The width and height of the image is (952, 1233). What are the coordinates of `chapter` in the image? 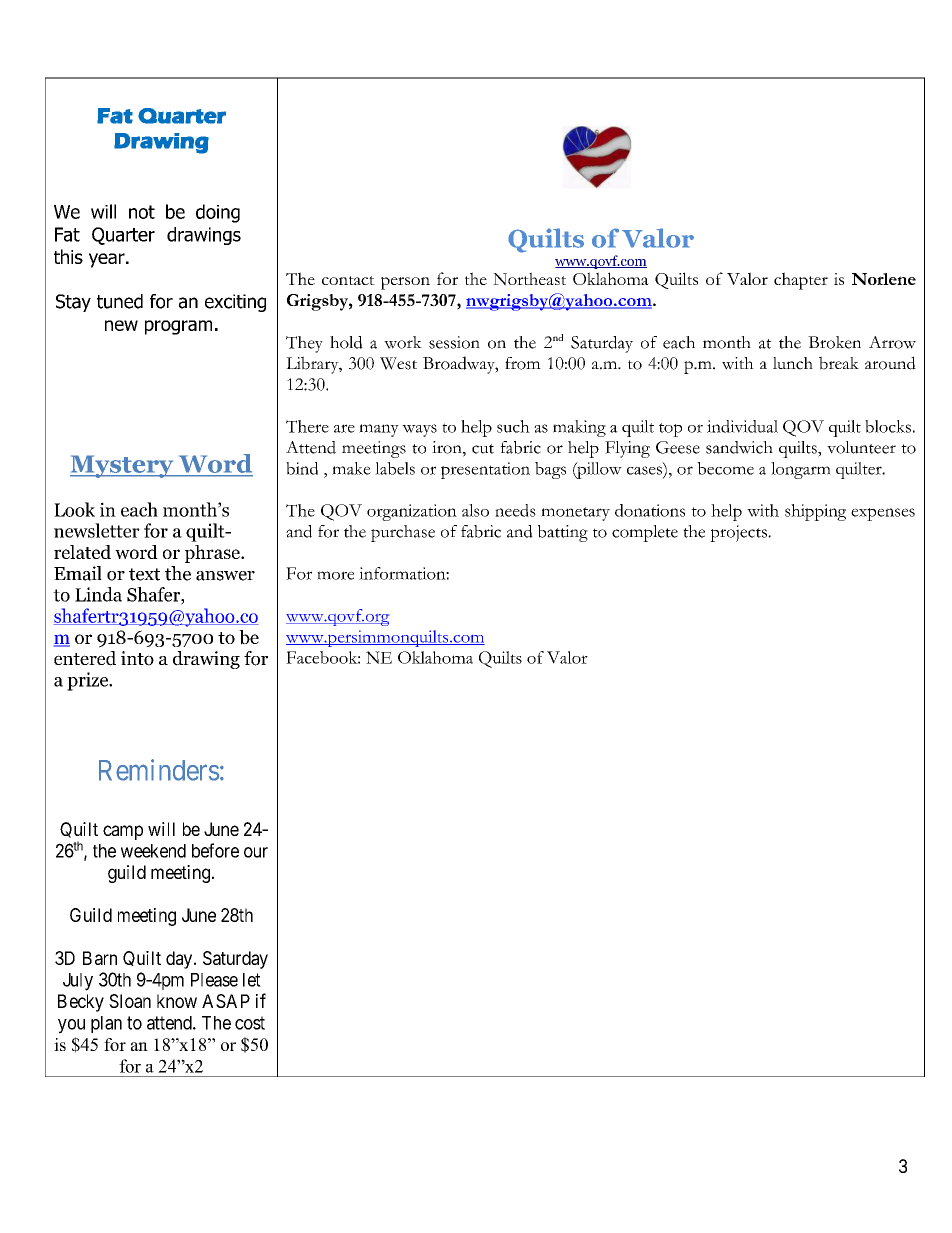 It's located at (801, 281).
